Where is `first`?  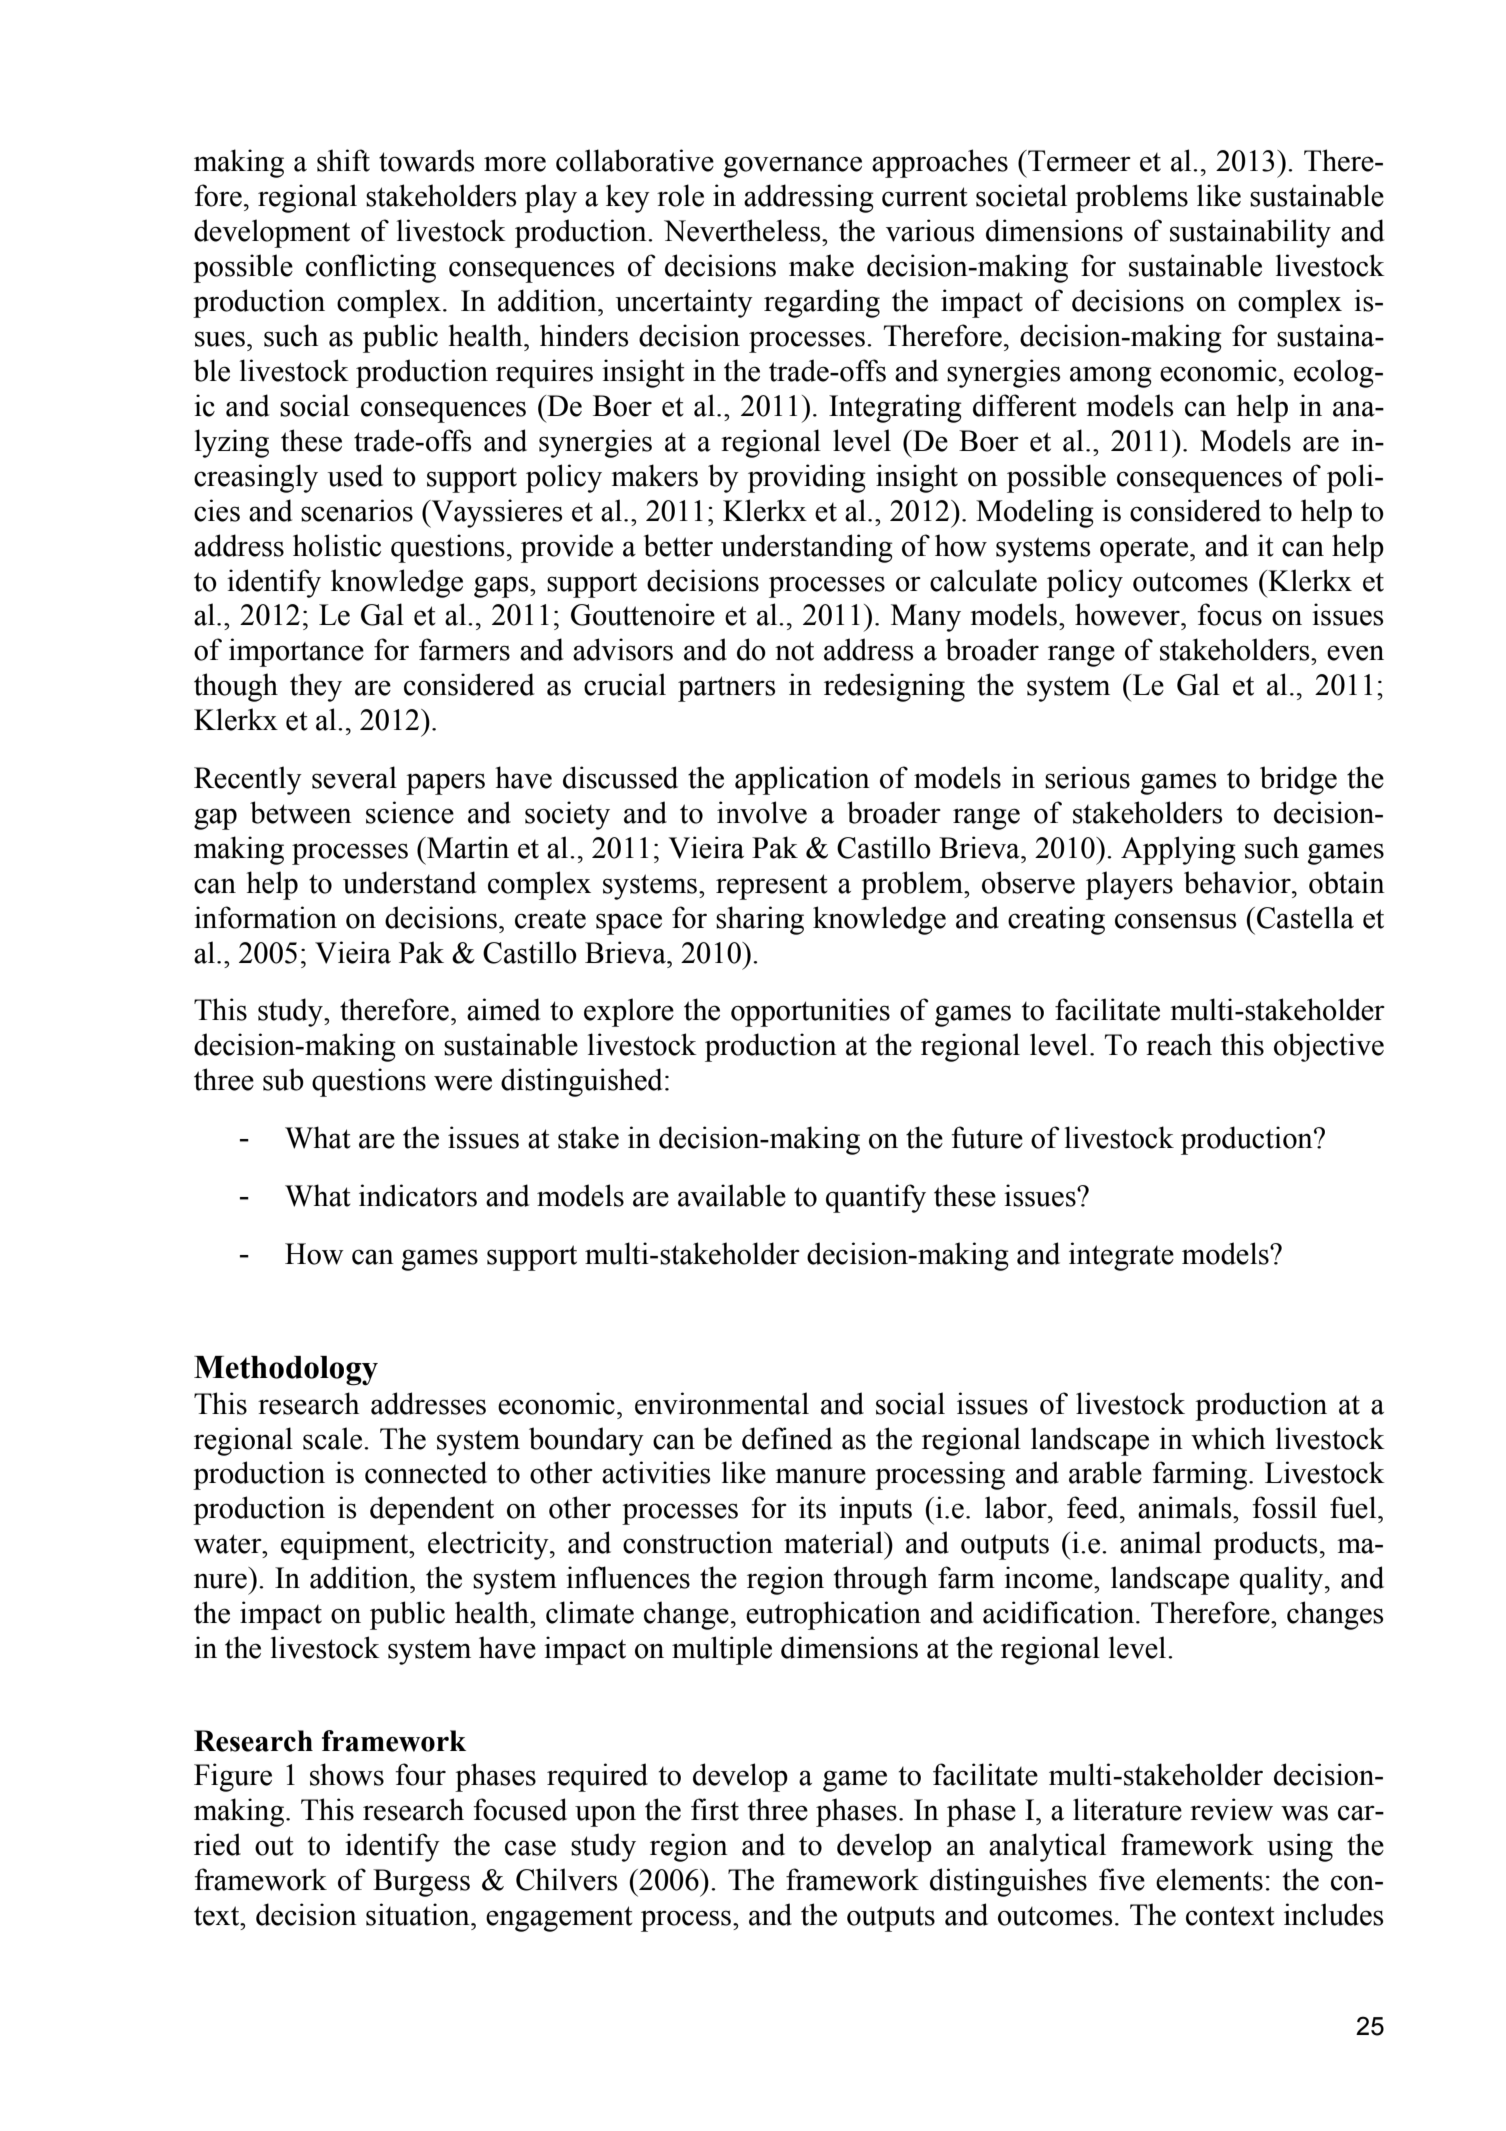
first is located at coordinates (715, 1809).
